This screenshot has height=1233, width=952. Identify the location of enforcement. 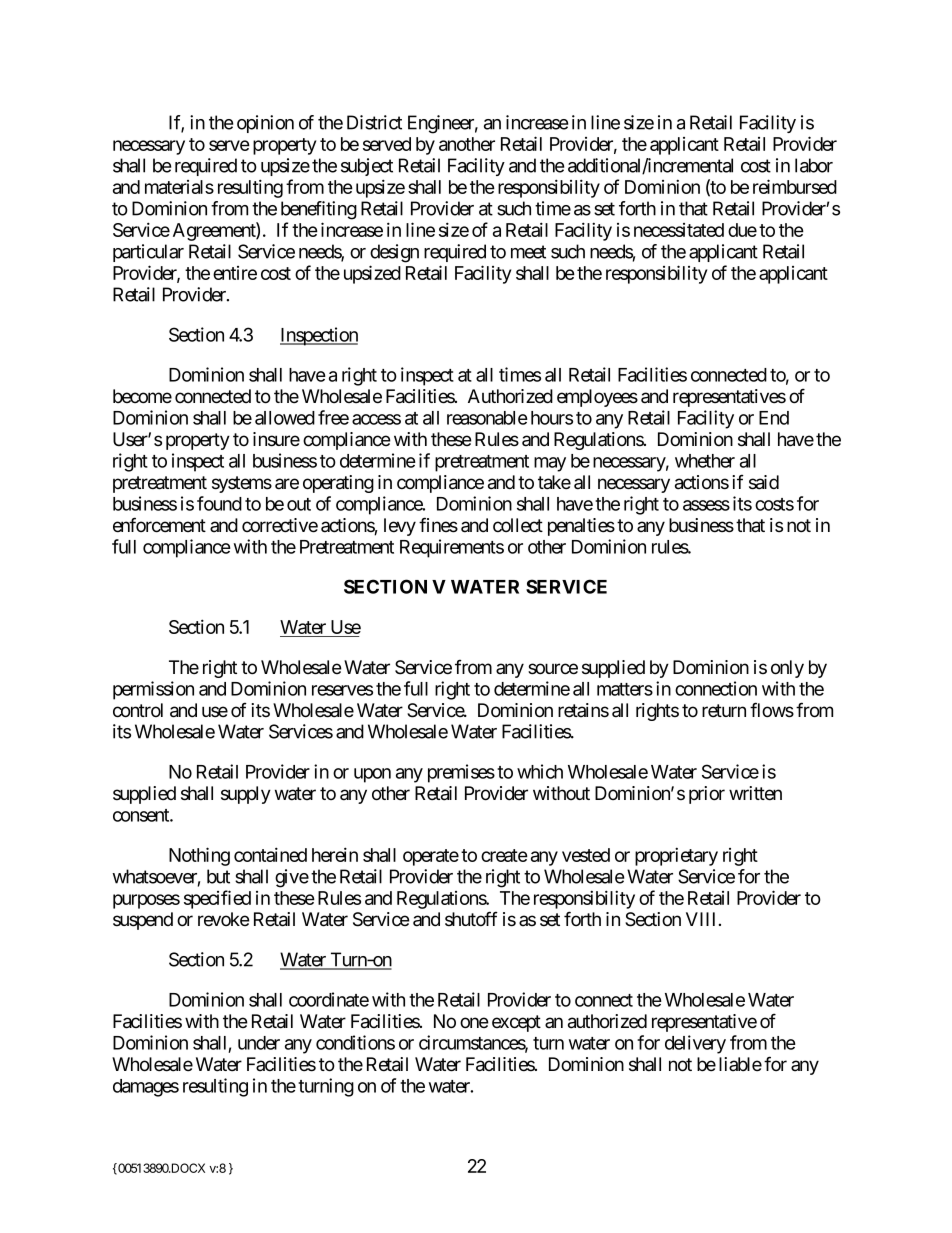
(159, 525).
